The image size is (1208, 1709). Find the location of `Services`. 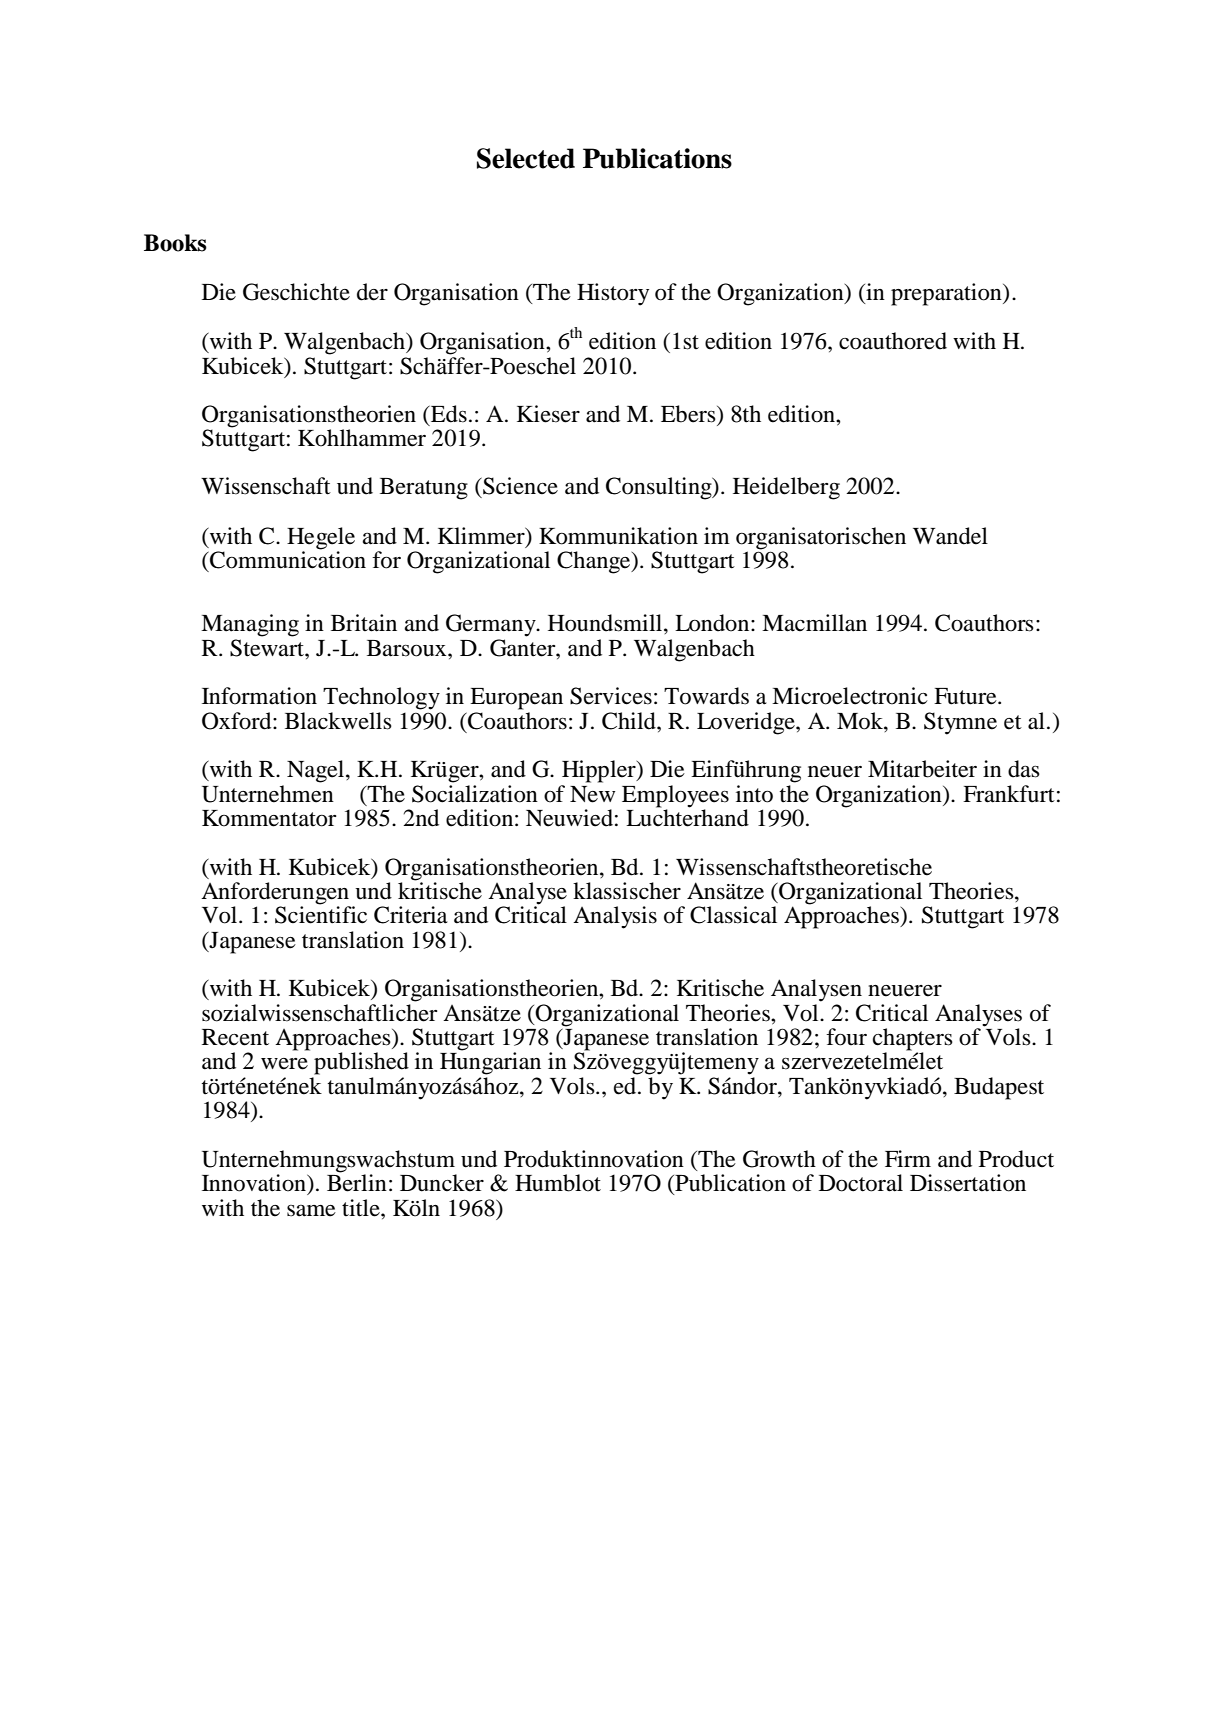

Services is located at coordinates (611, 696).
